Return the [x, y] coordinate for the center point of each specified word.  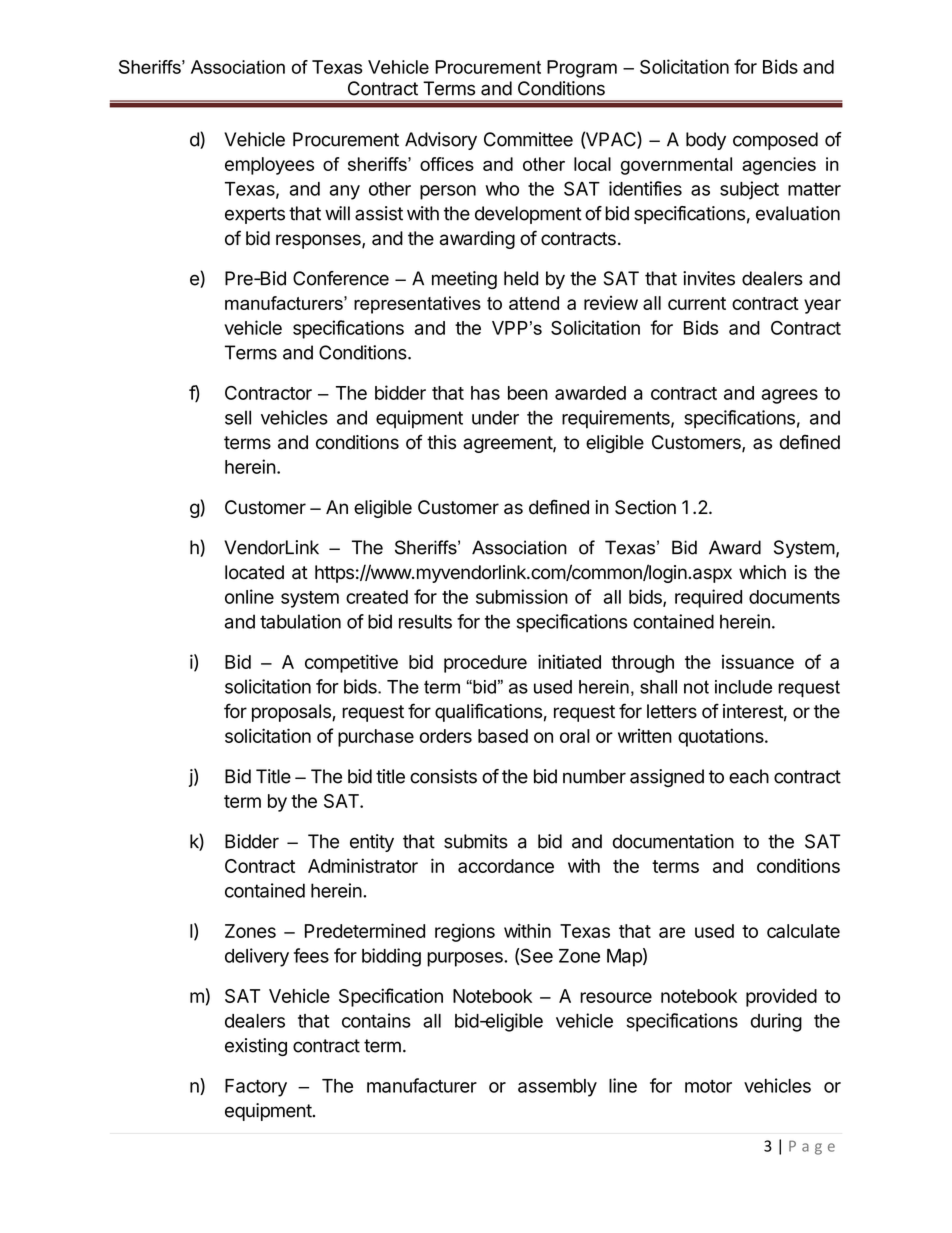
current [697, 303]
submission [522, 596]
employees [269, 166]
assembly [557, 1088]
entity [372, 843]
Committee [528, 139]
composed [775, 141]
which [762, 572]
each [749, 776]
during [776, 1022]
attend [534, 303]
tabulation [300, 621]
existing [256, 1047]
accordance [506, 866]
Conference [341, 278]
